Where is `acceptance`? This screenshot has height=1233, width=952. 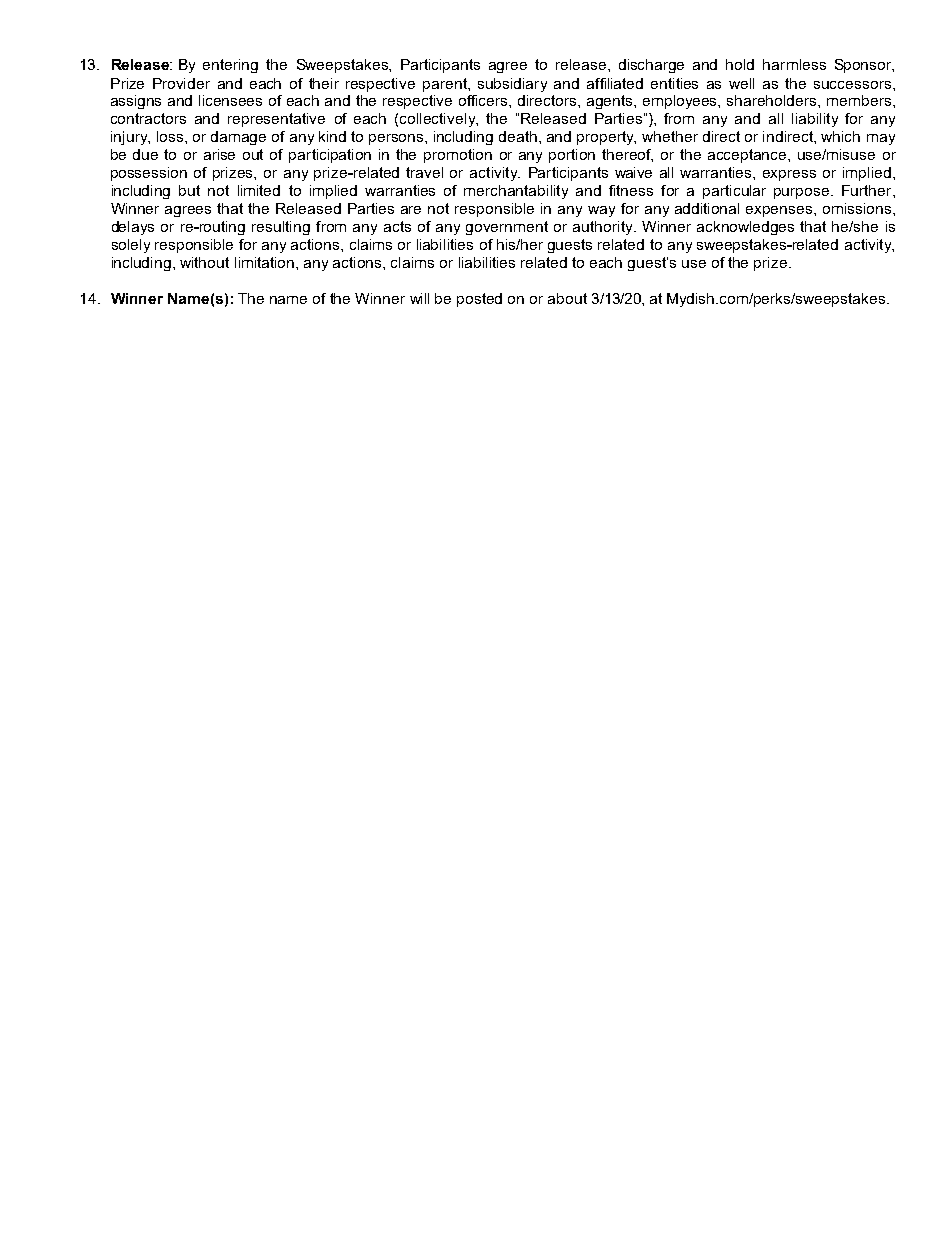
acceptance is located at coordinates (748, 156).
